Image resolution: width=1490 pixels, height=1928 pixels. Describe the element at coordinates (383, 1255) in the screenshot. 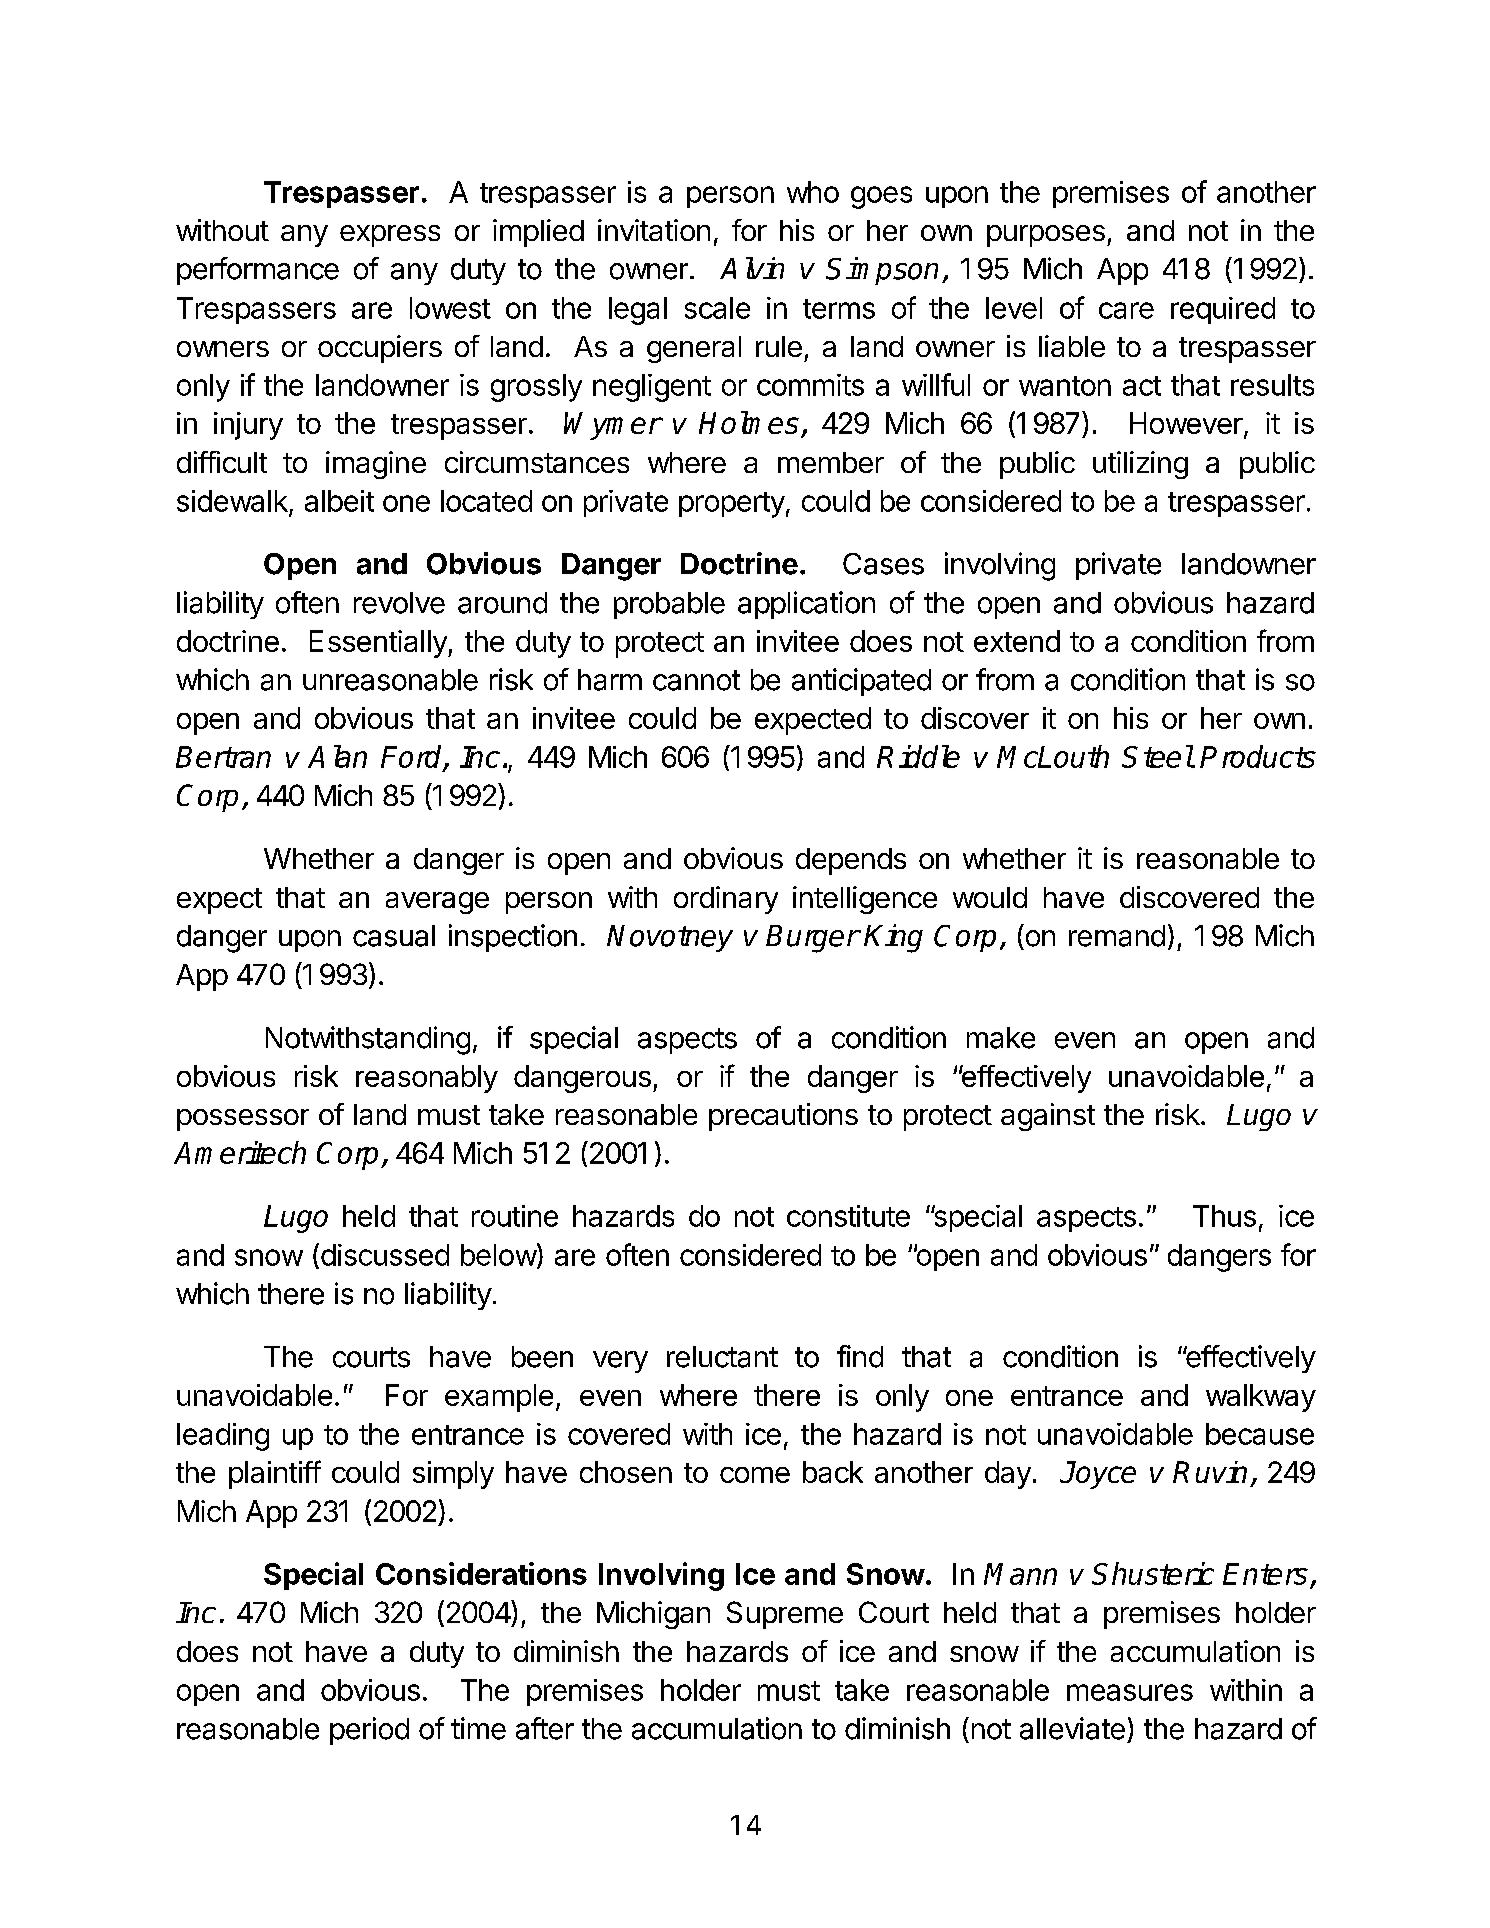

I see `discussed` at that location.
